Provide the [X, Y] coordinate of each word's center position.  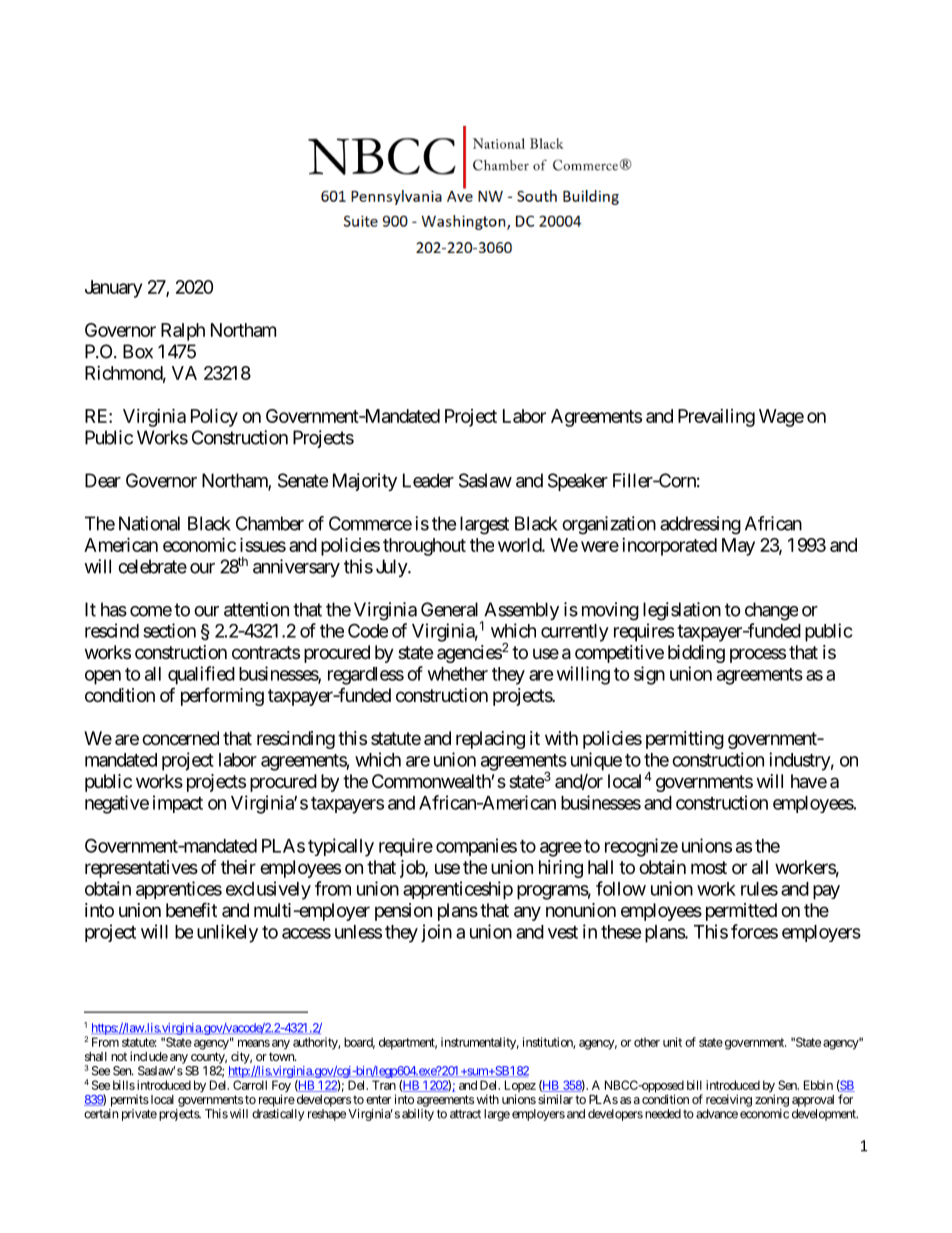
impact [178, 804]
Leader [428, 480]
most [709, 867]
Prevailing [716, 418]
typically [341, 847]
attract [465, 1114]
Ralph [183, 332]
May [738, 547]
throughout [424, 547]
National [149, 523]
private [139, 1115]
